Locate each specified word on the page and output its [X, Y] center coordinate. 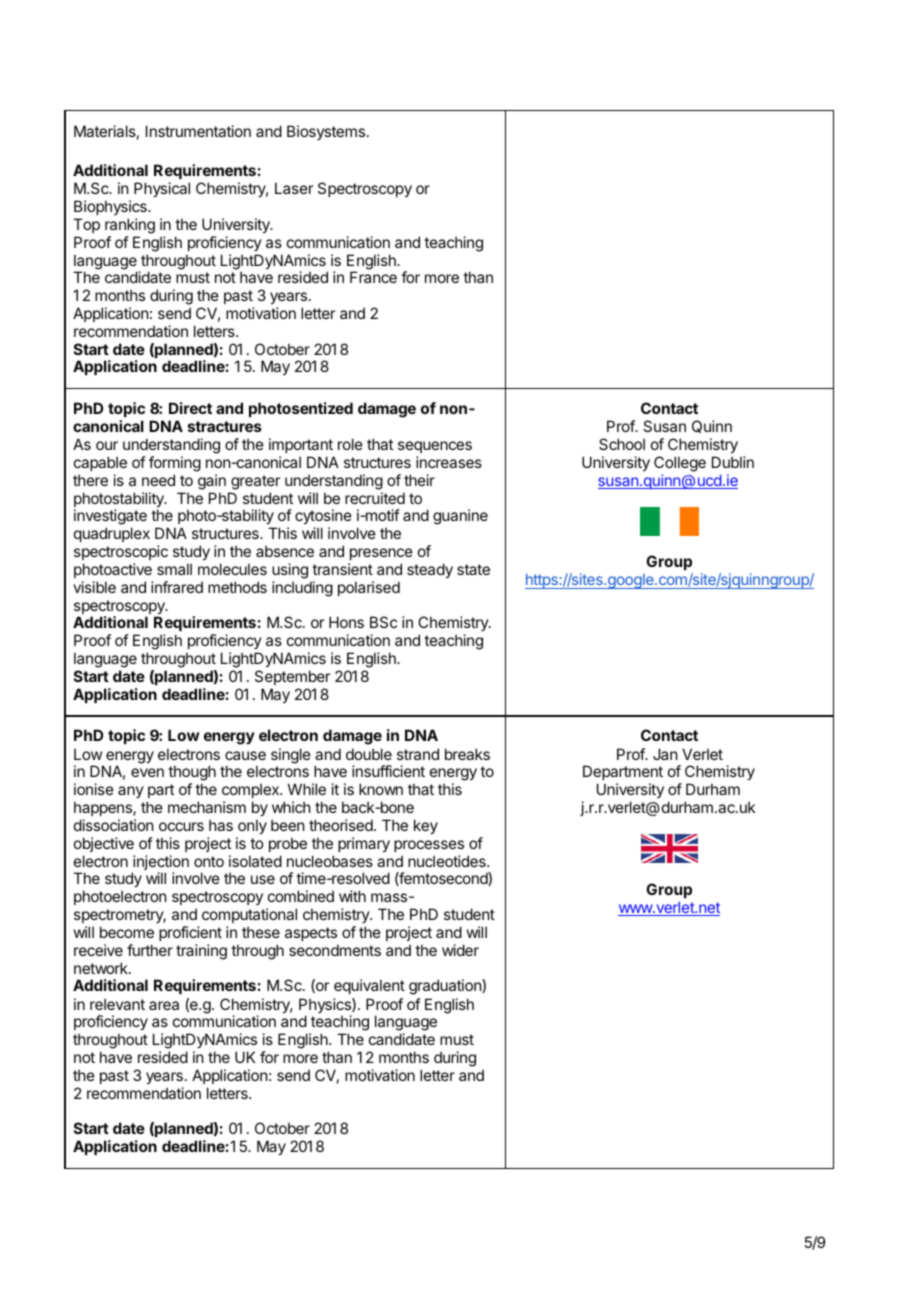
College [680, 464]
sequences [435, 447]
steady [430, 570]
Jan [665, 754]
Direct [190, 408]
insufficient [388, 771]
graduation [446, 987]
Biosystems [326, 132]
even [147, 772]
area [164, 1005]
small [174, 569]
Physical [162, 189]
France [373, 277]
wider [460, 950]
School [622, 444]
